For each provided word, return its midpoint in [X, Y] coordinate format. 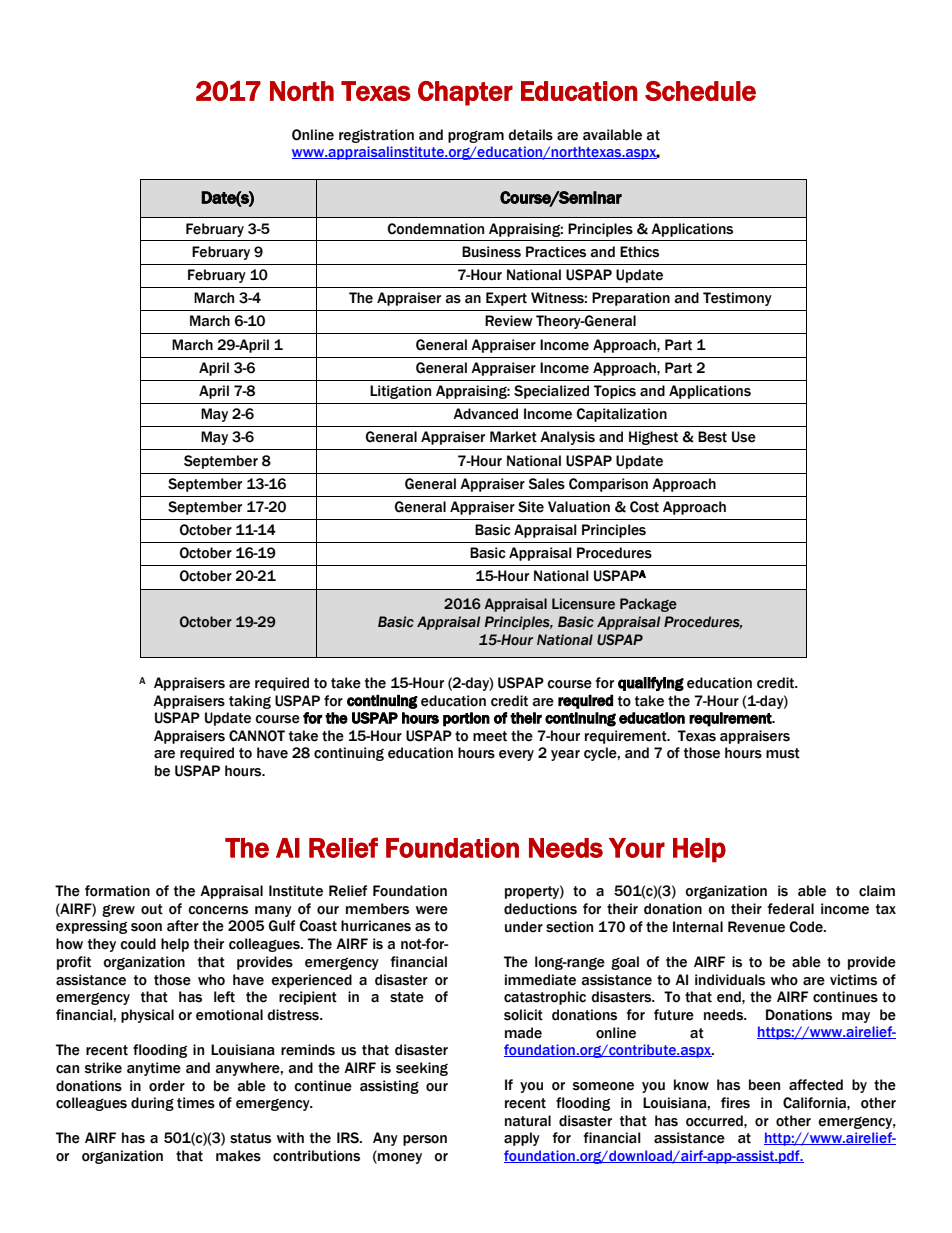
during [152, 1104]
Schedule [700, 91]
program [476, 137]
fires [735, 1103]
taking [250, 702]
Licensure [583, 604]
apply [522, 1139]
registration [376, 136]
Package [648, 605]
